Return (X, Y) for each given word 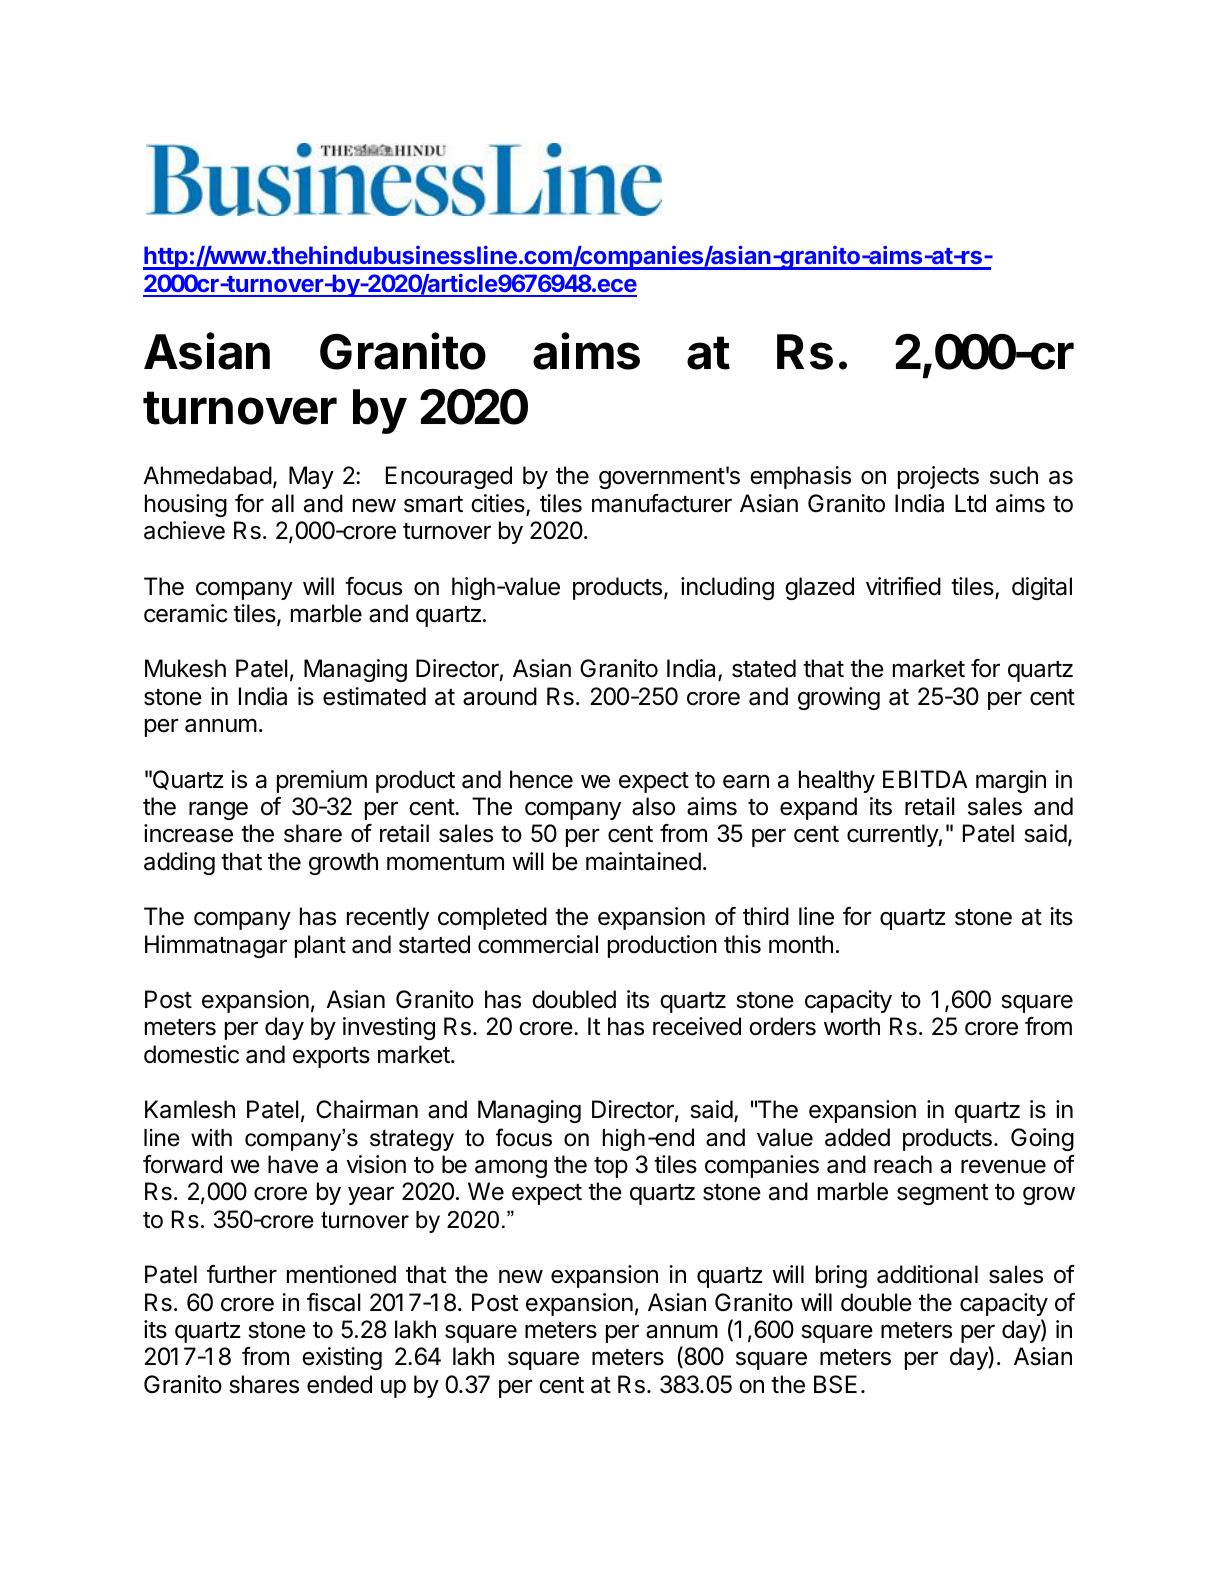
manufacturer (662, 503)
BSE (835, 1384)
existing (342, 1358)
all (283, 503)
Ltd (970, 503)
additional (927, 1274)
